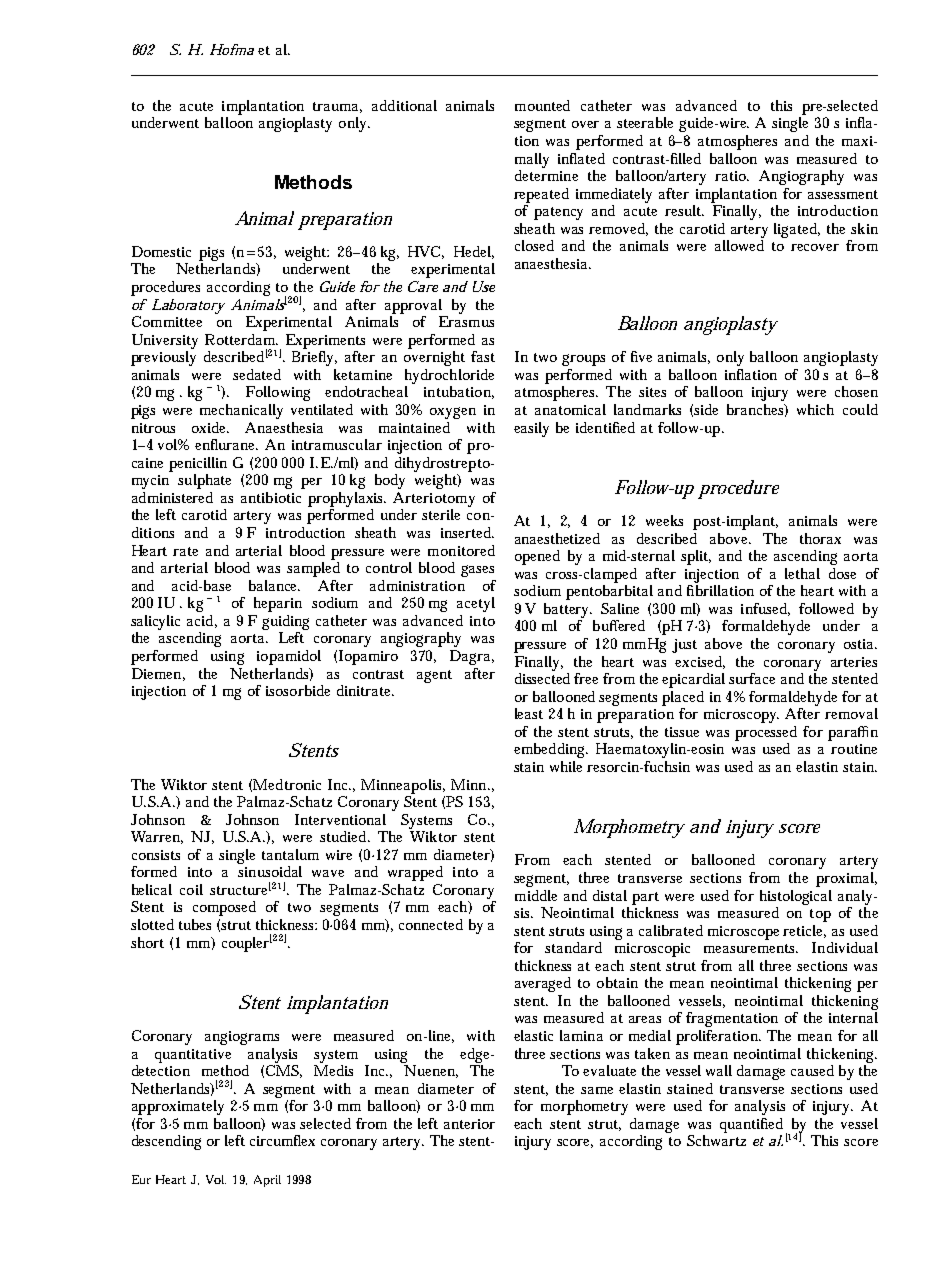 Image resolution: width=952 pixels, height=1266 pixels. I want to click on arteries, so click(854, 662).
